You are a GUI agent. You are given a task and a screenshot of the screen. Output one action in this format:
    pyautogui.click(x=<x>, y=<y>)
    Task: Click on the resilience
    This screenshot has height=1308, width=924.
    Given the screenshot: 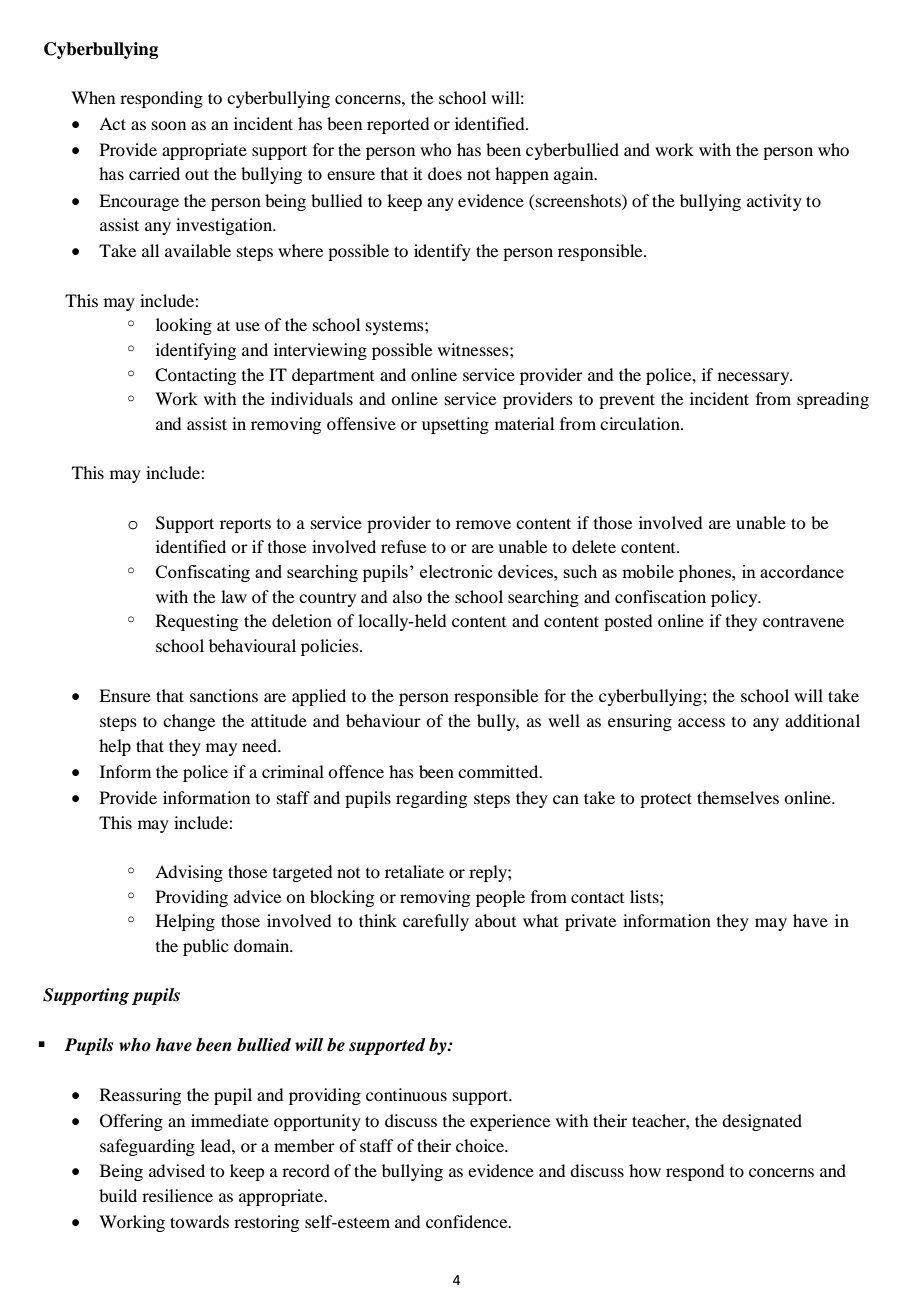 What is the action you would take?
    pyautogui.click(x=177, y=1195)
